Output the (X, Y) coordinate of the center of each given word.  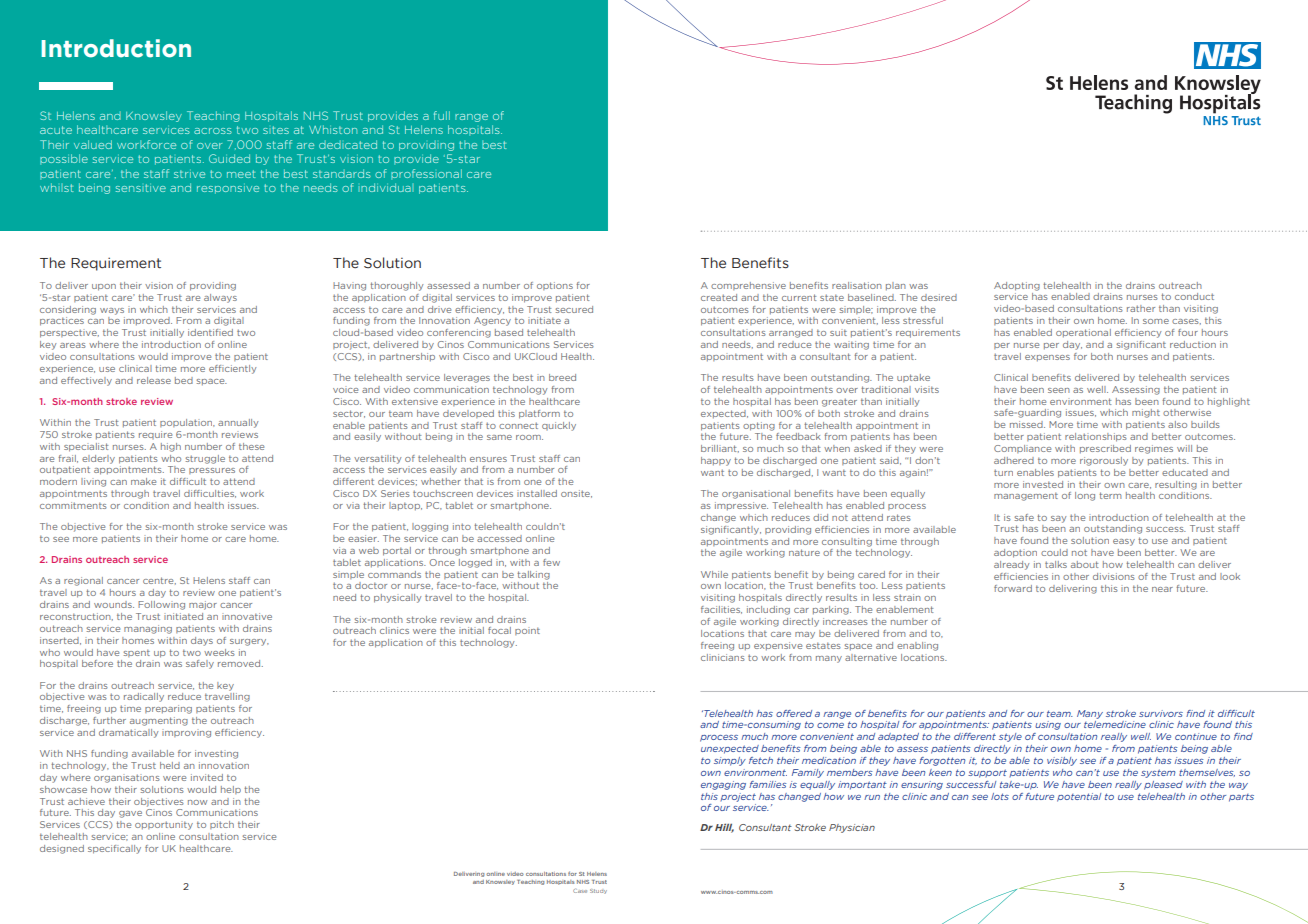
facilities (721, 610)
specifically (114, 849)
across (213, 131)
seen (1059, 390)
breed (562, 377)
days (202, 641)
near (1162, 589)
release (154, 380)
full (442, 115)
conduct (1194, 296)
